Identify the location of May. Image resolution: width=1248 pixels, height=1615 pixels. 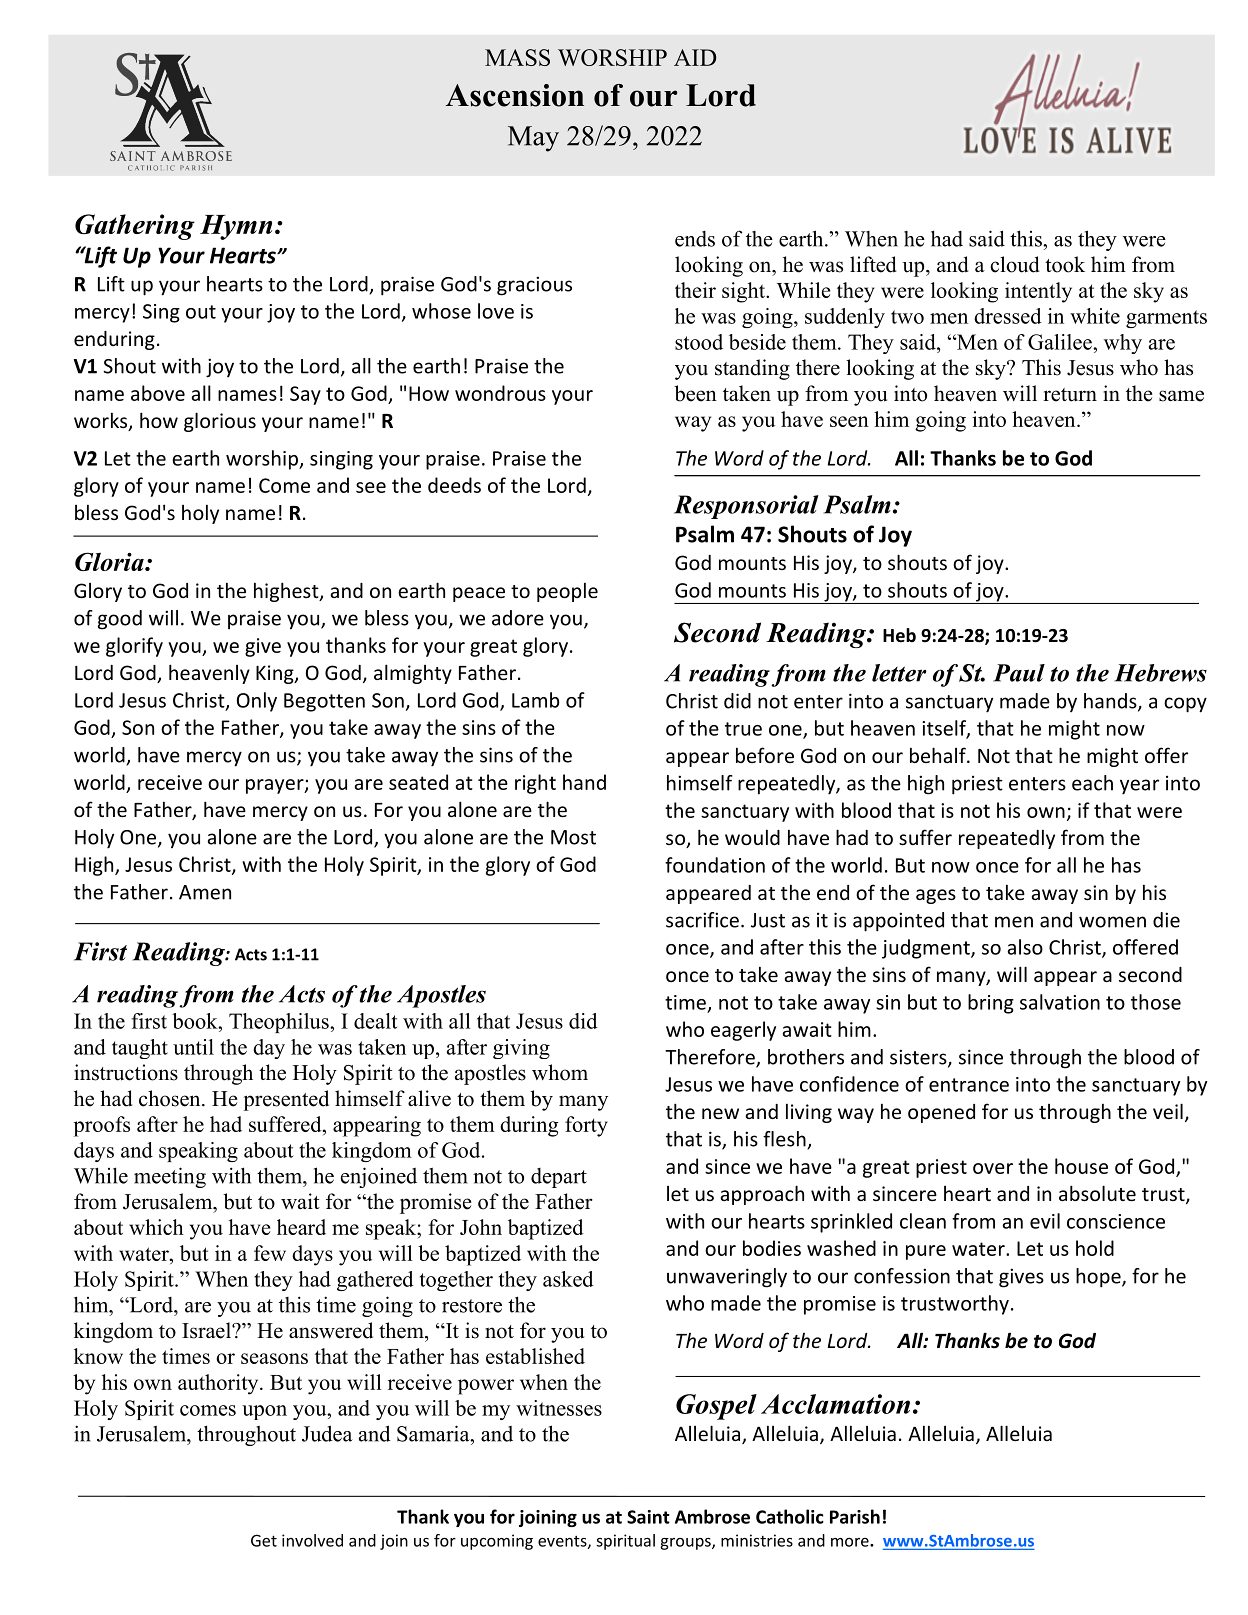
(533, 139).
